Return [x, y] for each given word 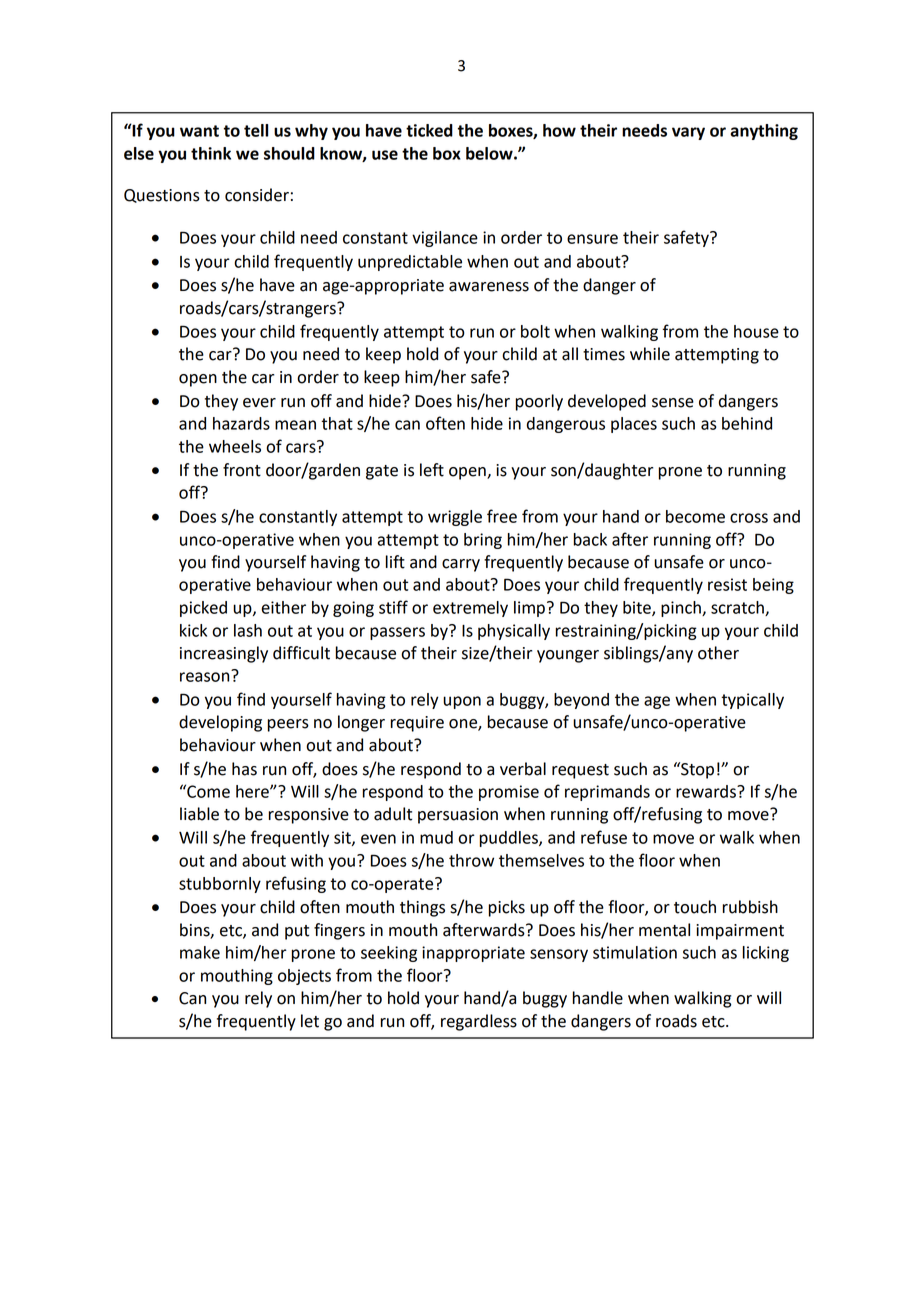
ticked [429, 130]
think [211, 153]
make [200, 952]
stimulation [635, 952]
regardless [479, 1022]
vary [688, 133]
